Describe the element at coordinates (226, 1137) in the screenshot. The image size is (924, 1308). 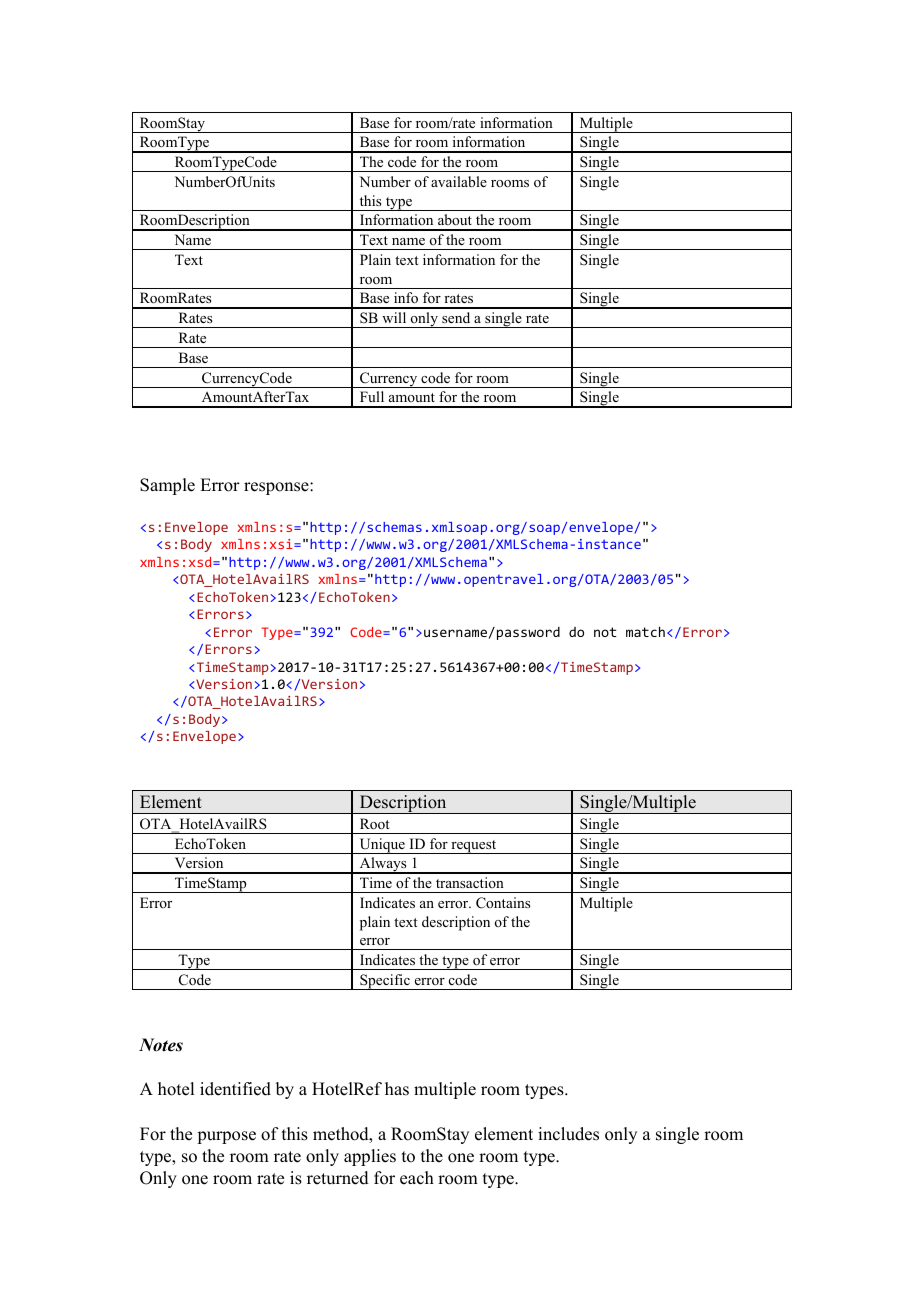
I see `purpose` at that location.
